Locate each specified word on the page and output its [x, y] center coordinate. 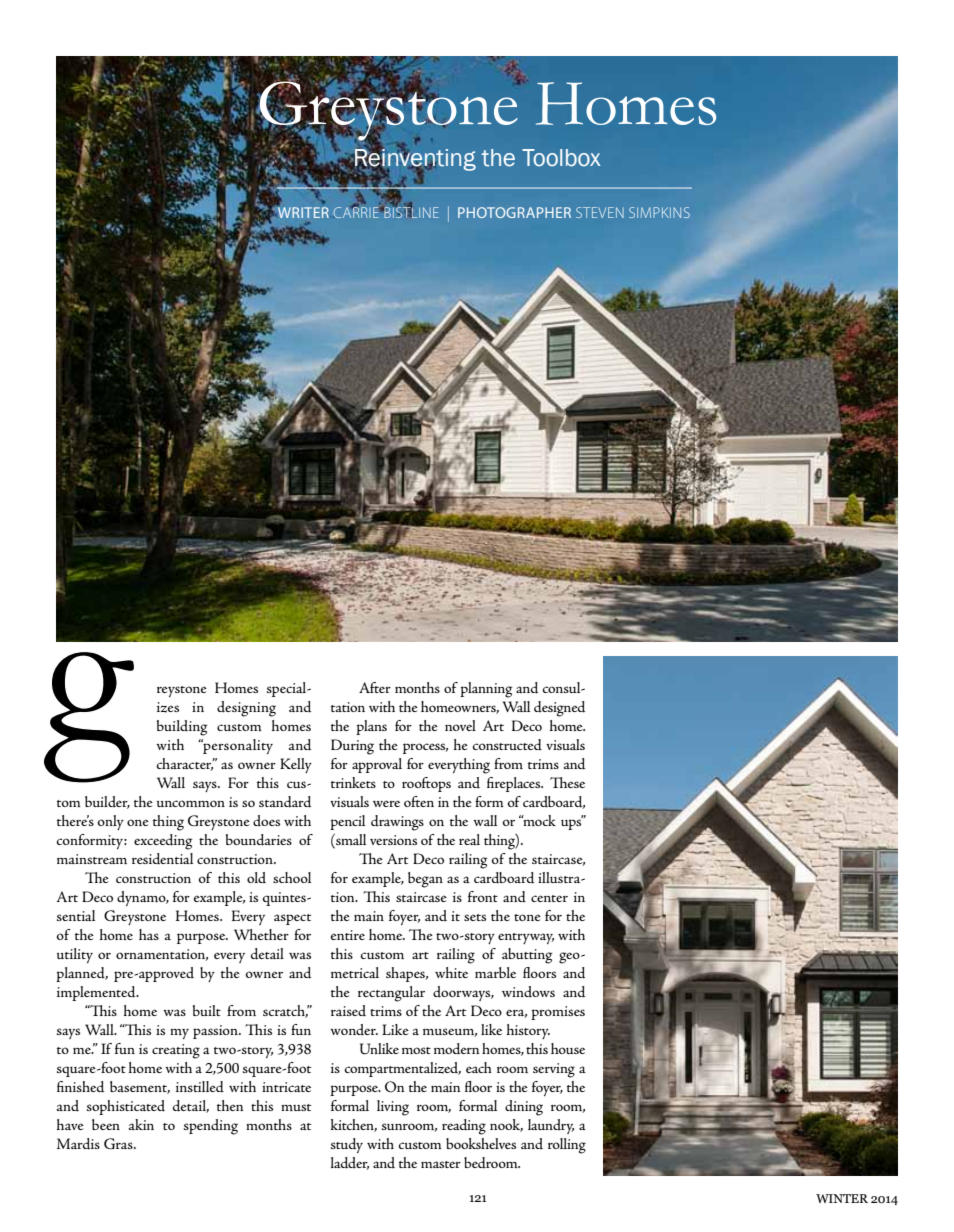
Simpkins [659, 212]
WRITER [302, 211]
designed [559, 709]
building [182, 728]
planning [486, 690]
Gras [119, 1143]
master [441, 1164]
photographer [514, 212]
